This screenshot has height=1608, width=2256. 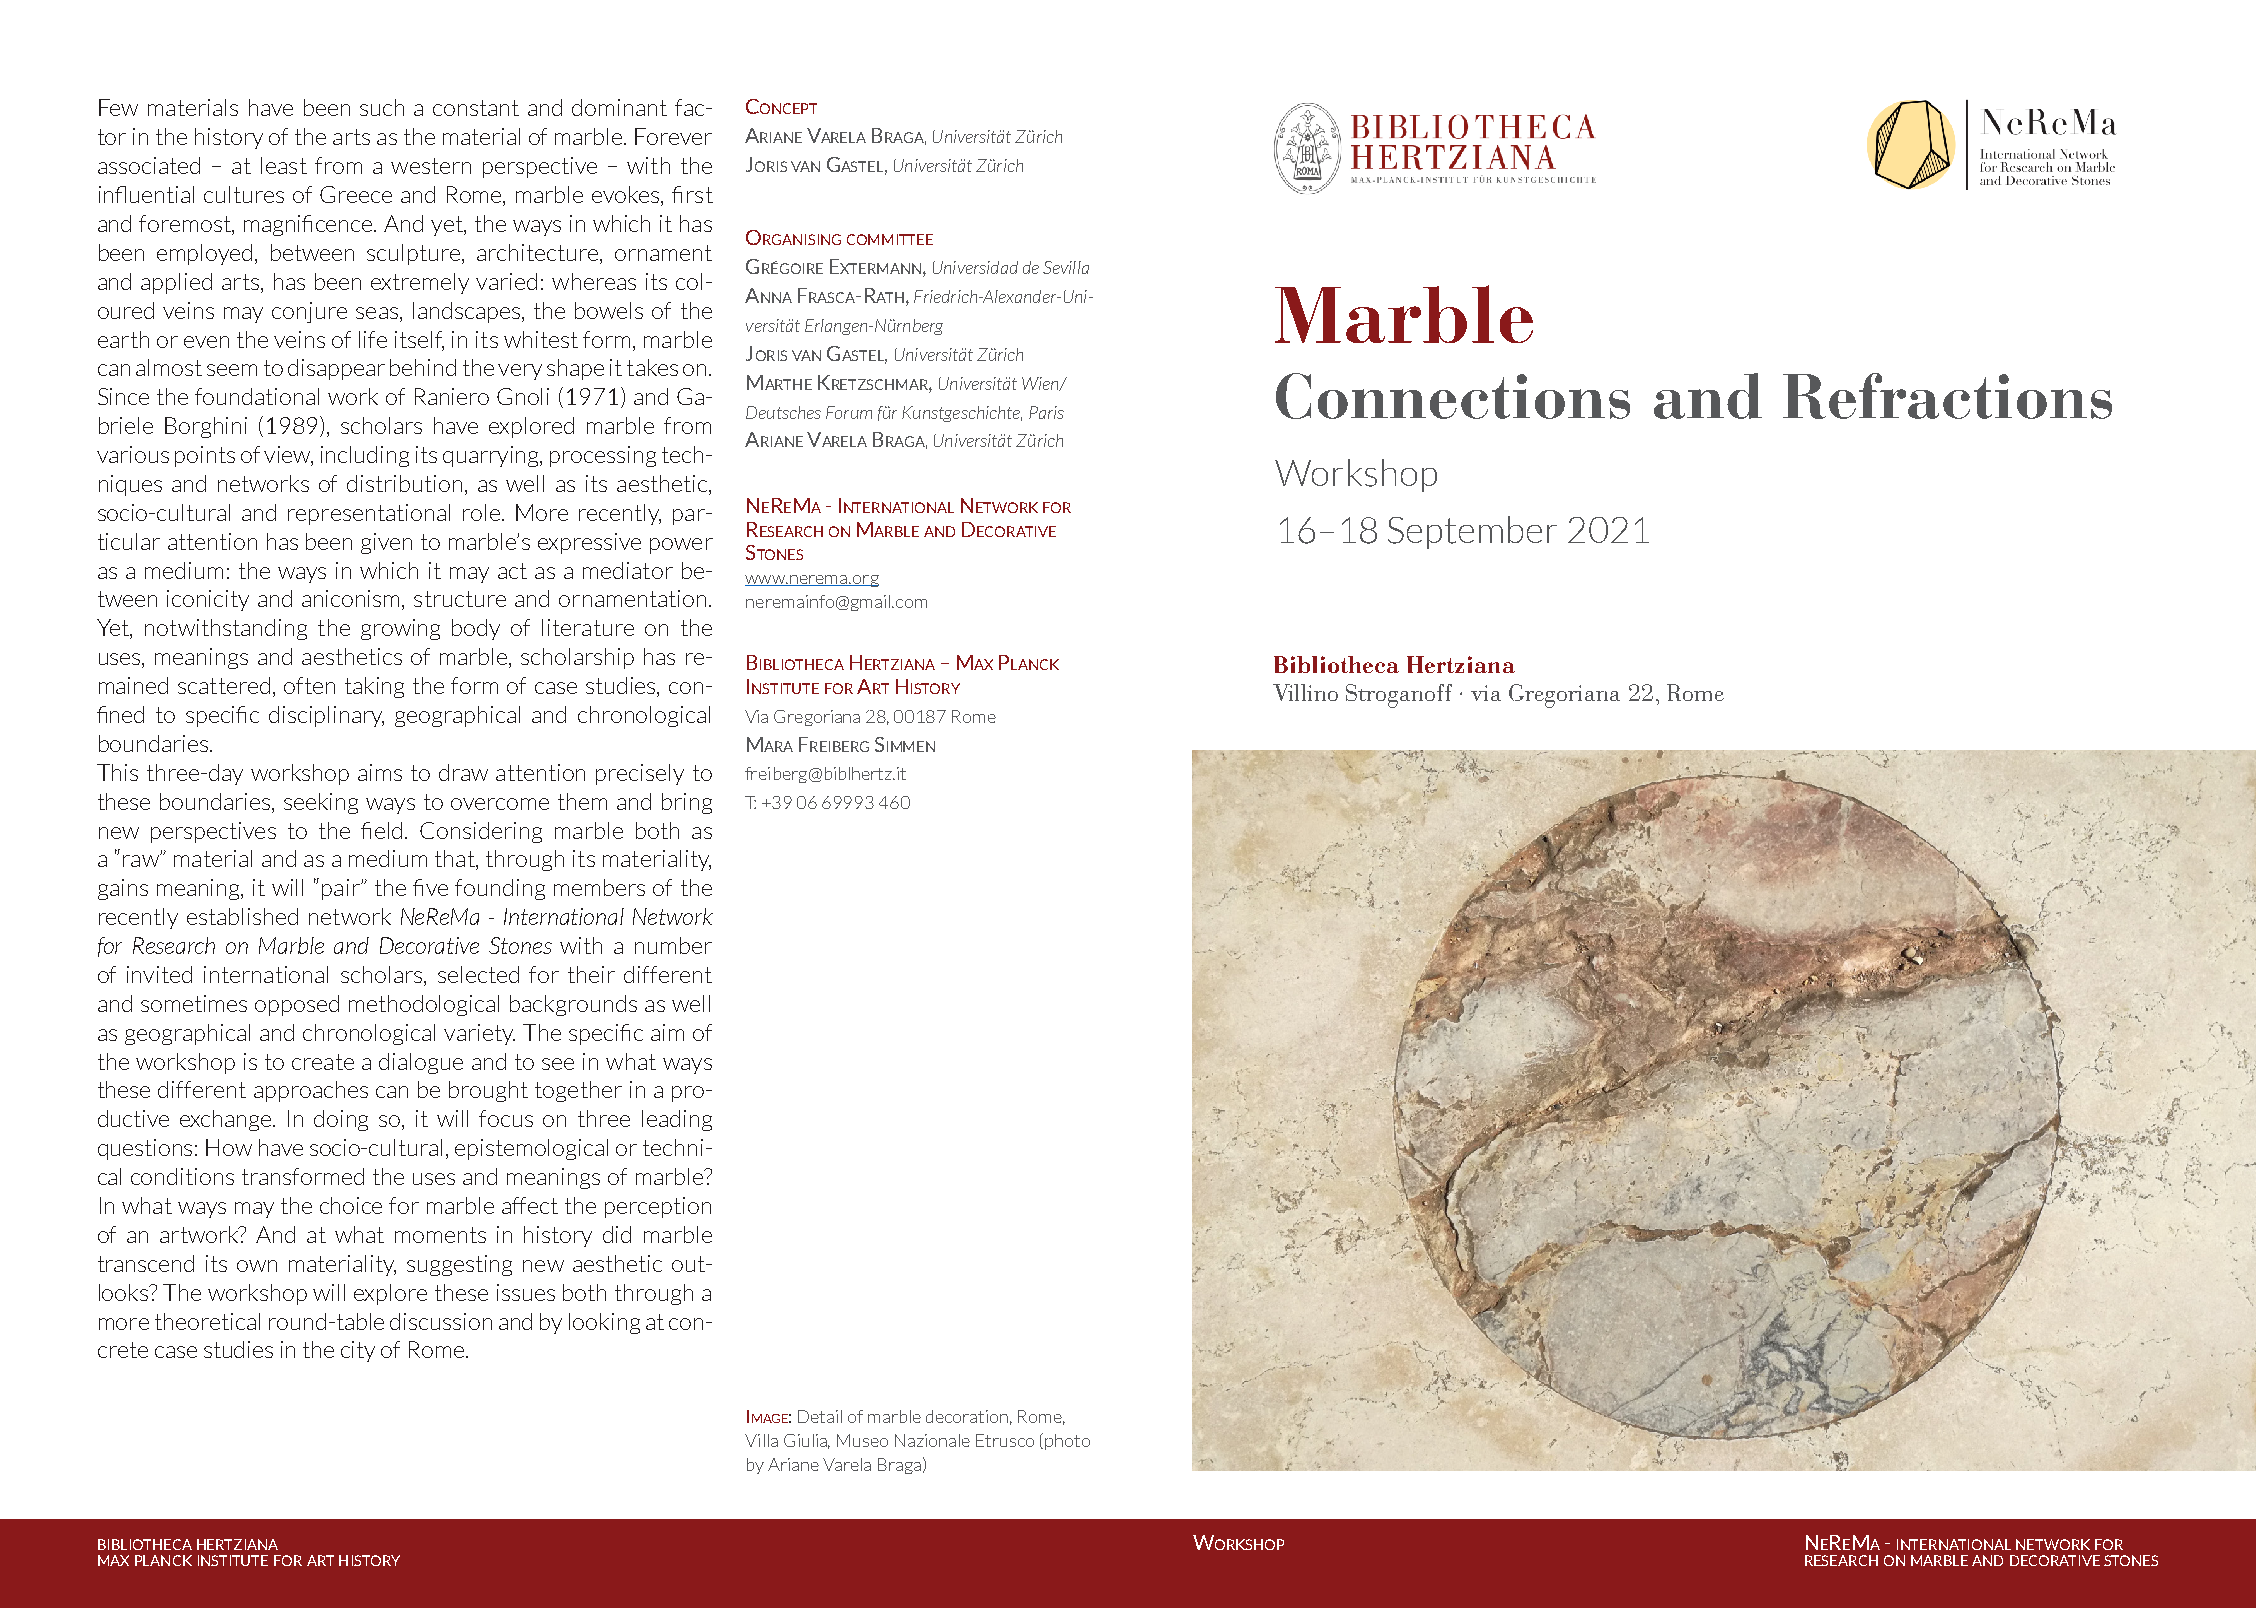 I want to click on bring, so click(x=687, y=803).
